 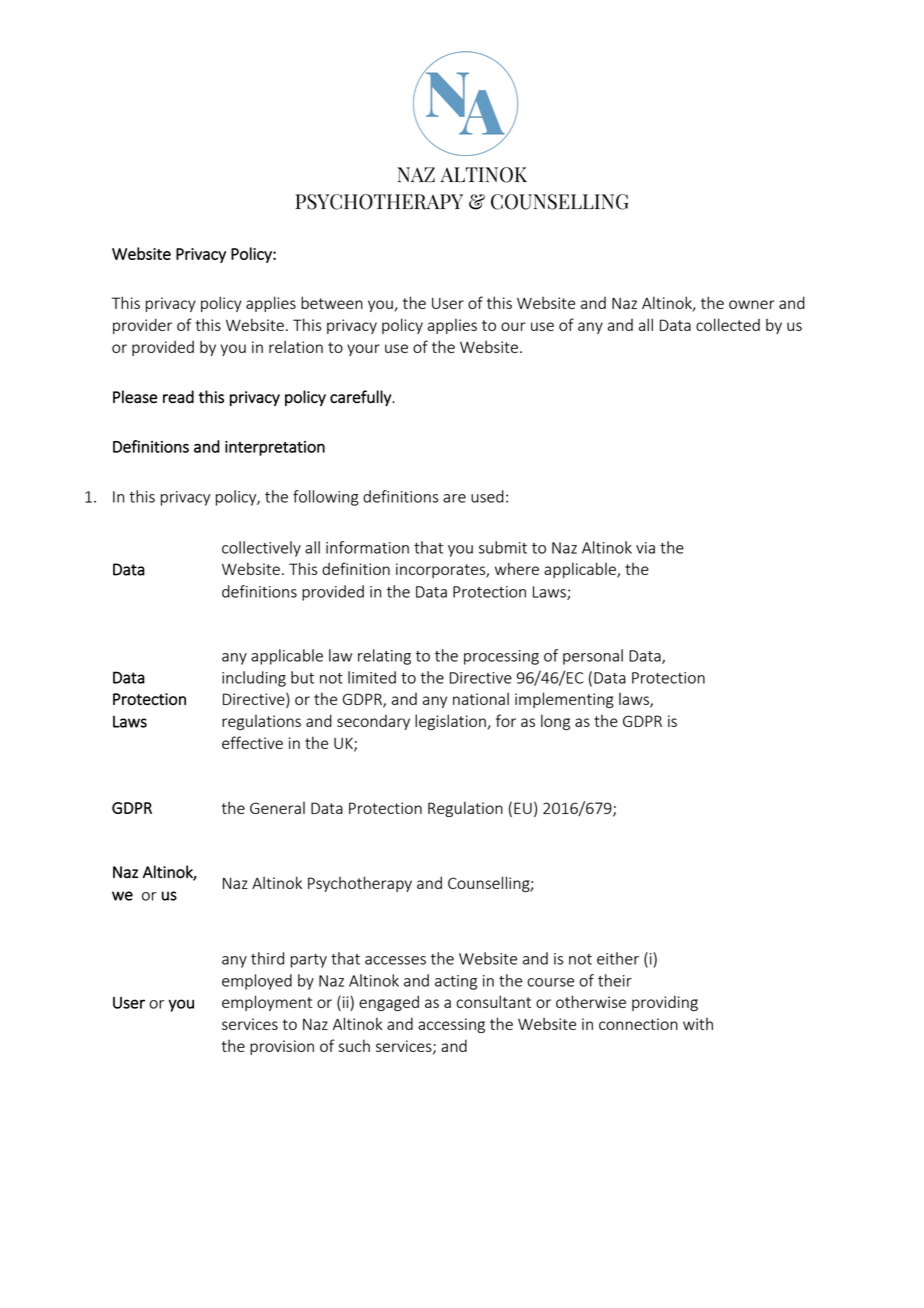 I want to click on collectively, so click(x=261, y=549).
